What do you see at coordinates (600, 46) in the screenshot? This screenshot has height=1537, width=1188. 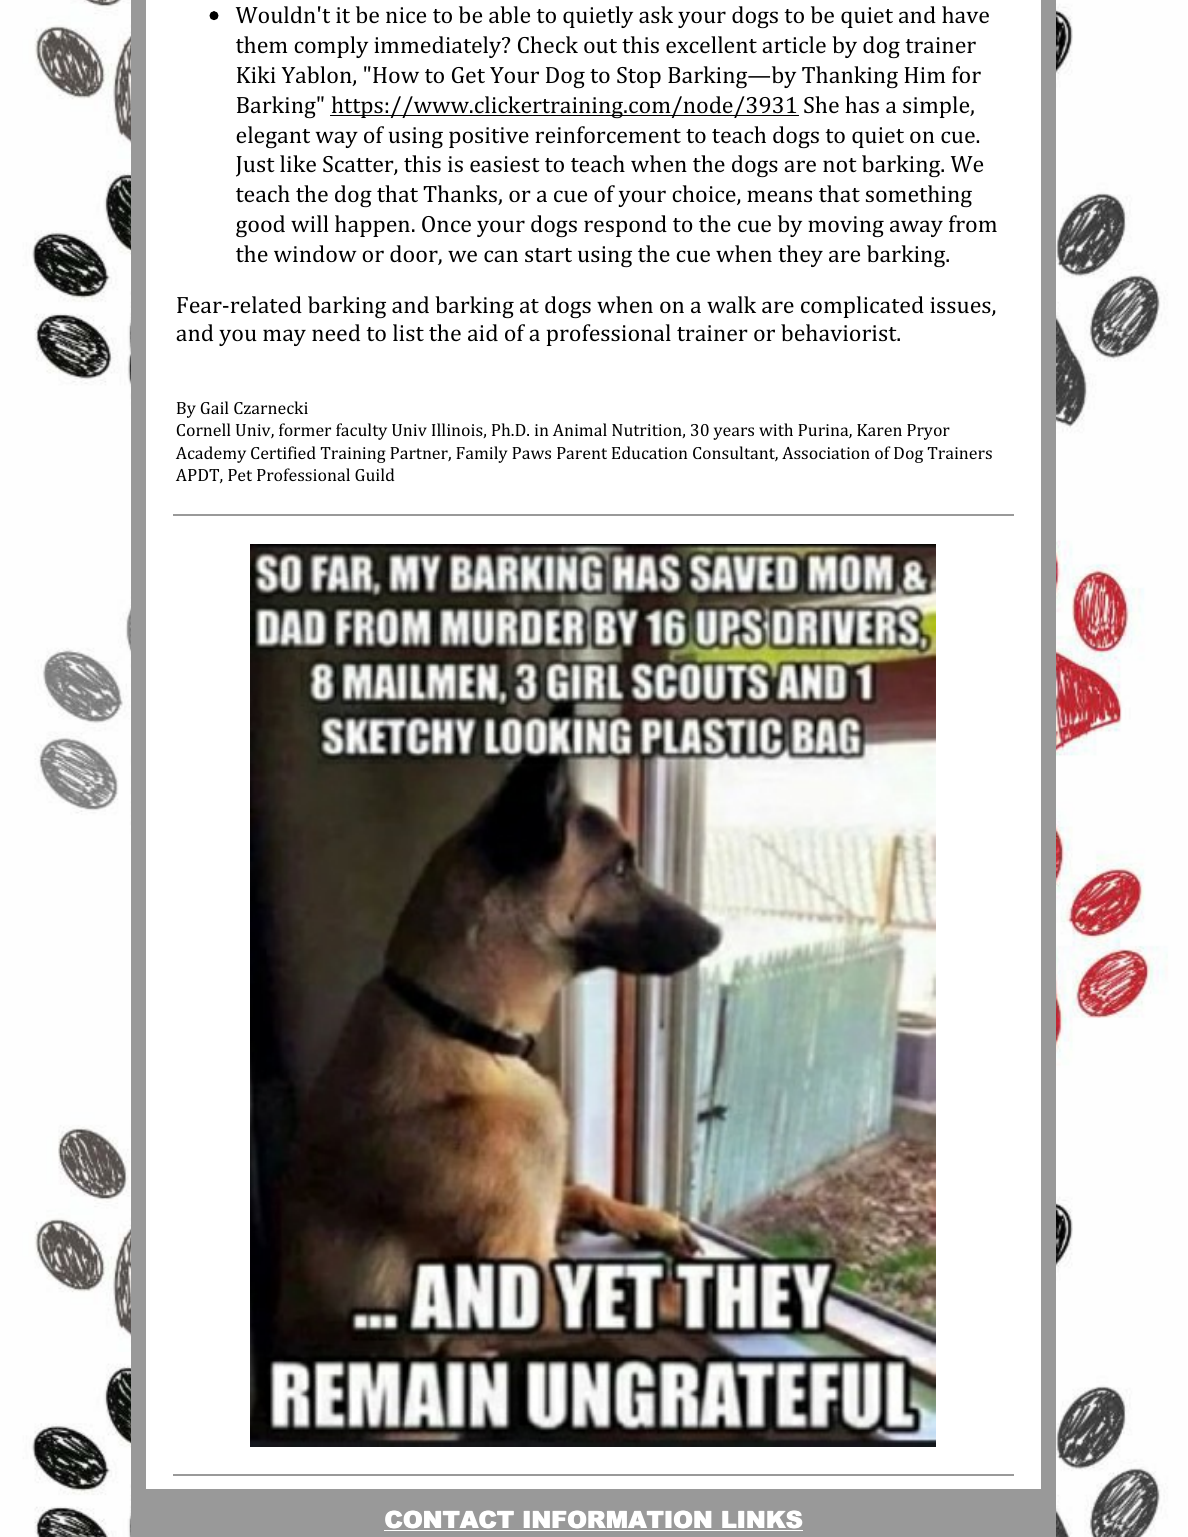 I see `out` at bounding box center [600, 46].
